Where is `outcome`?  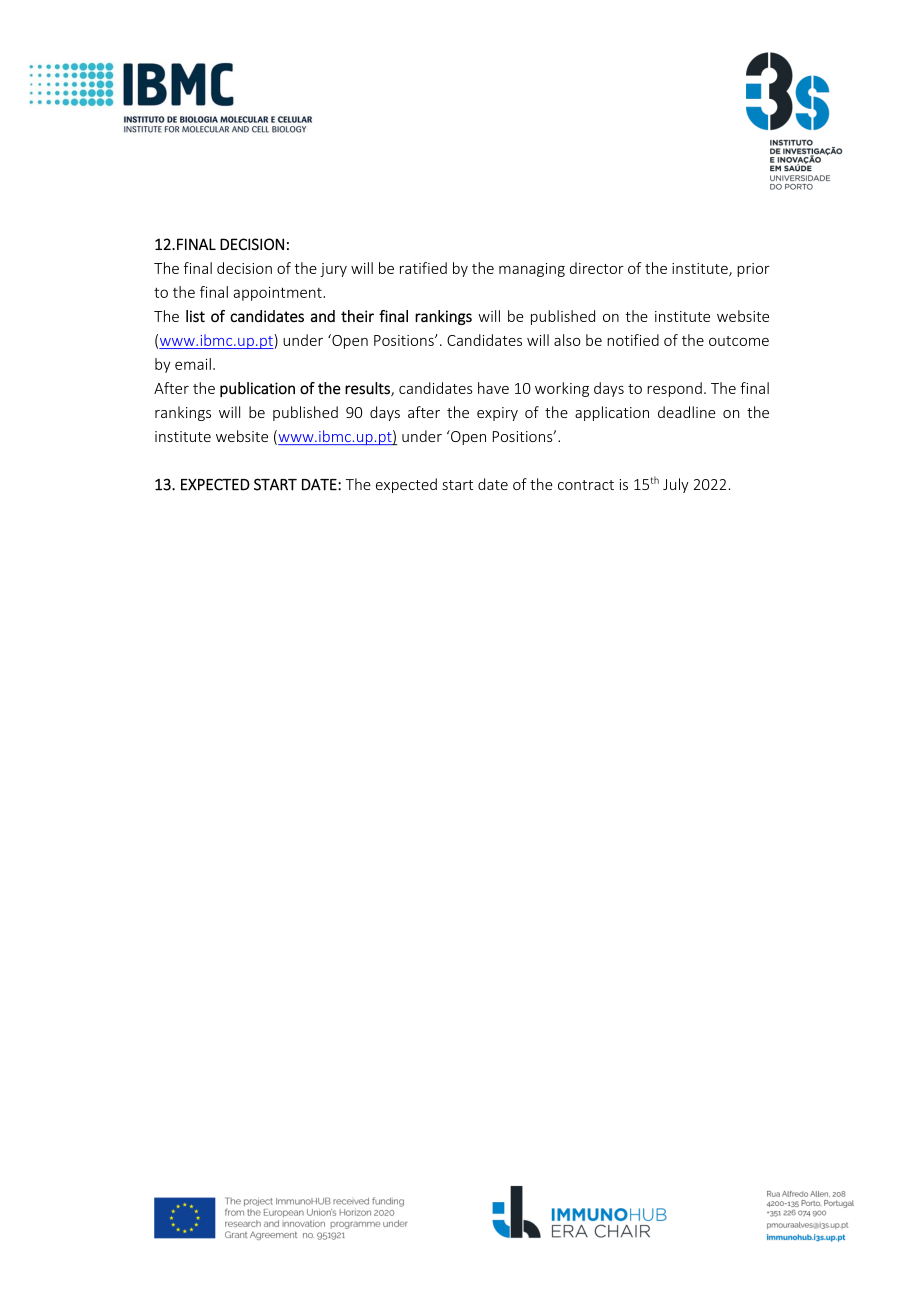
outcome is located at coordinates (739, 341).
